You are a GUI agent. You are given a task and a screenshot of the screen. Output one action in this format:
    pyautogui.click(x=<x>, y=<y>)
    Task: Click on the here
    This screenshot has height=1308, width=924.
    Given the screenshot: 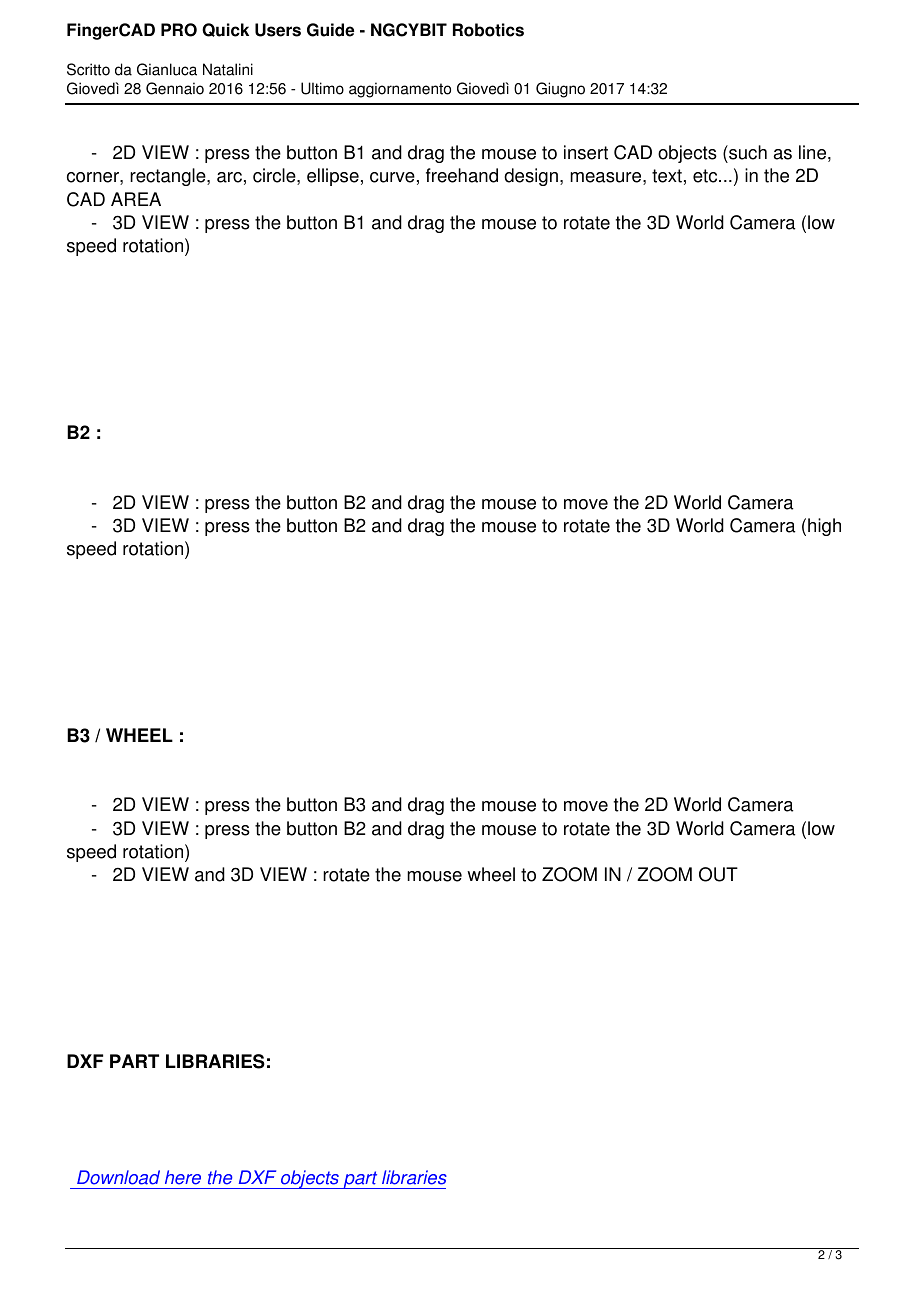 What is the action you would take?
    pyautogui.click(x=183, y=1177)
